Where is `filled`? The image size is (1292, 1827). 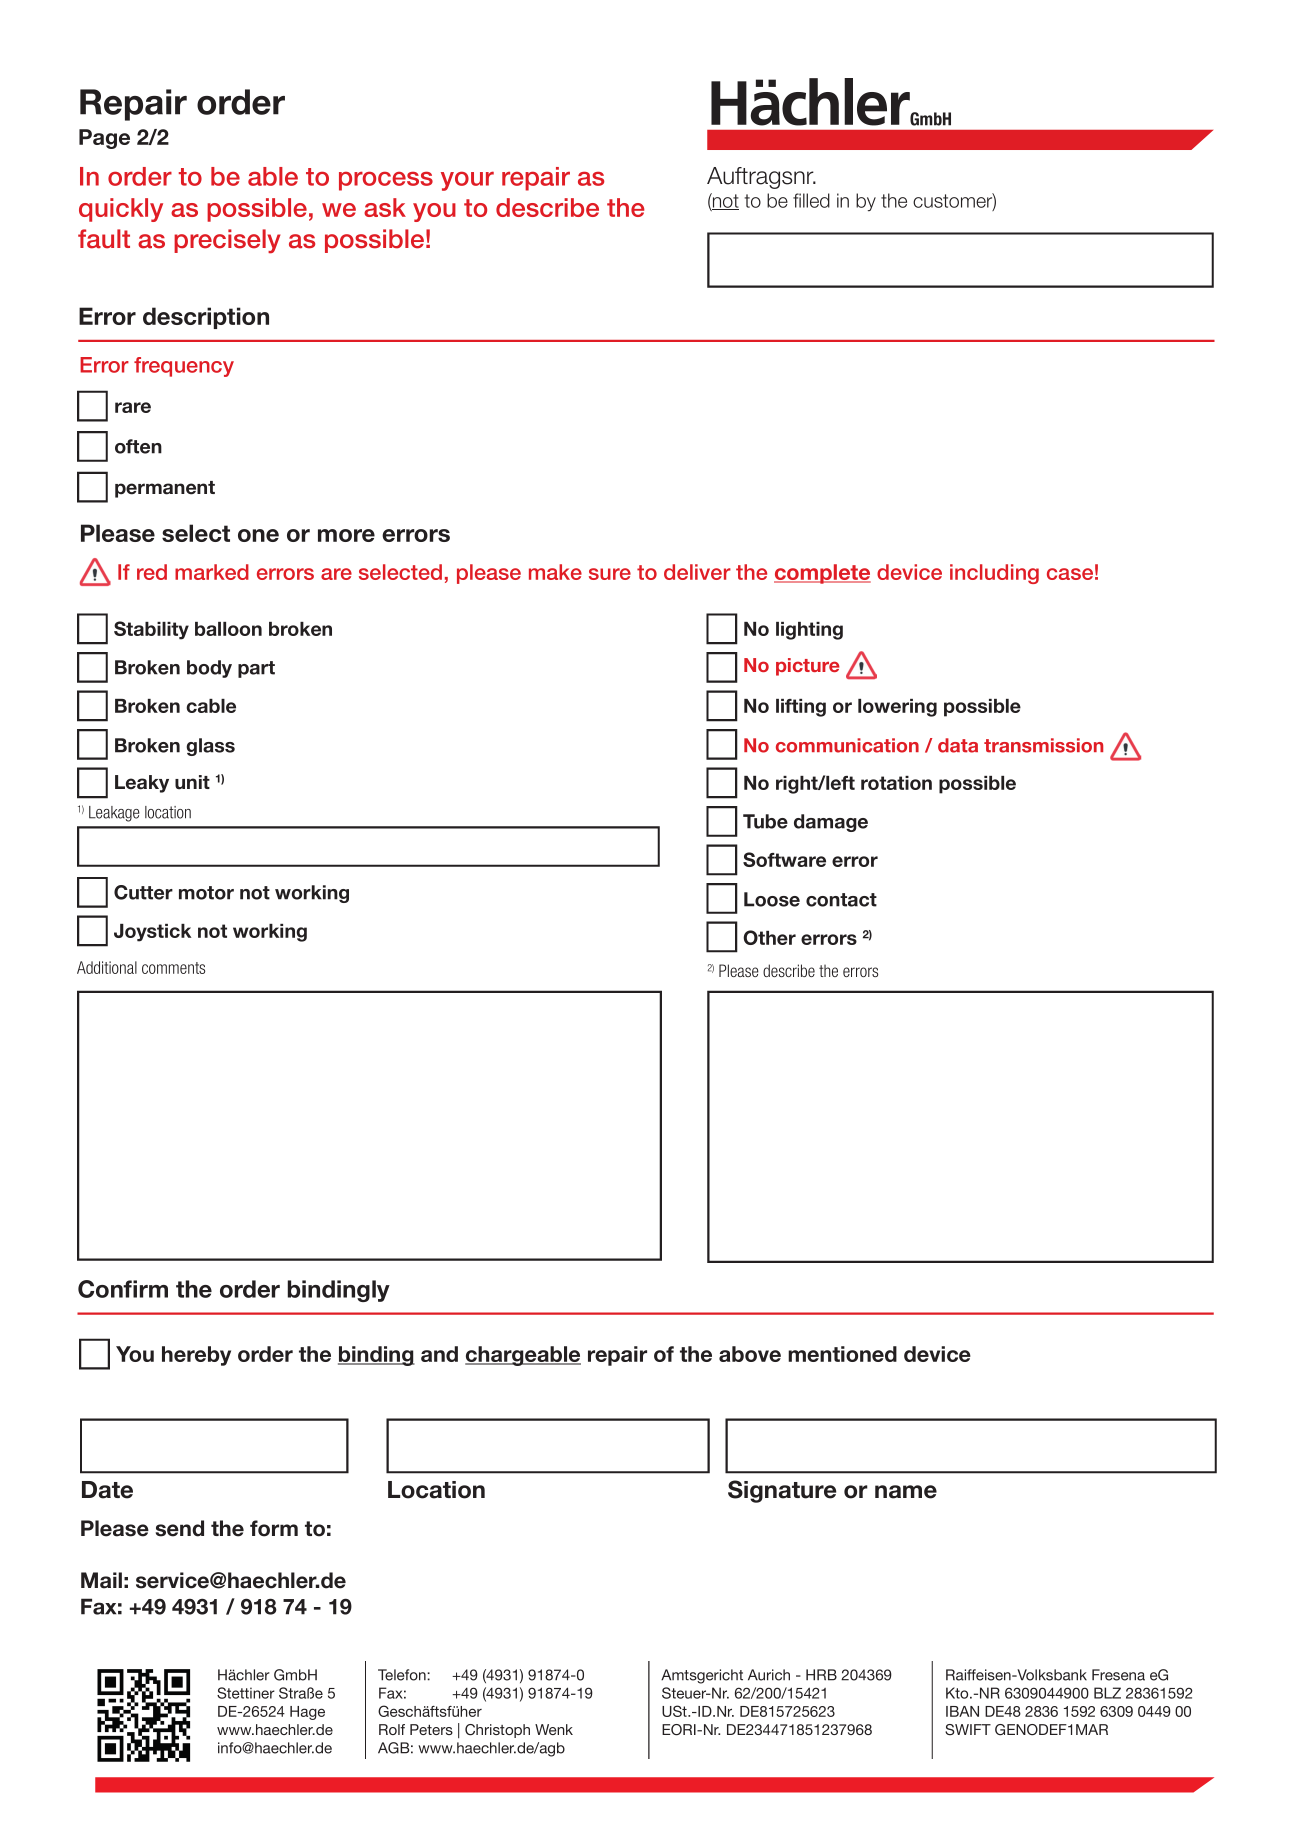 filled is located at coordinates (811, 200).
